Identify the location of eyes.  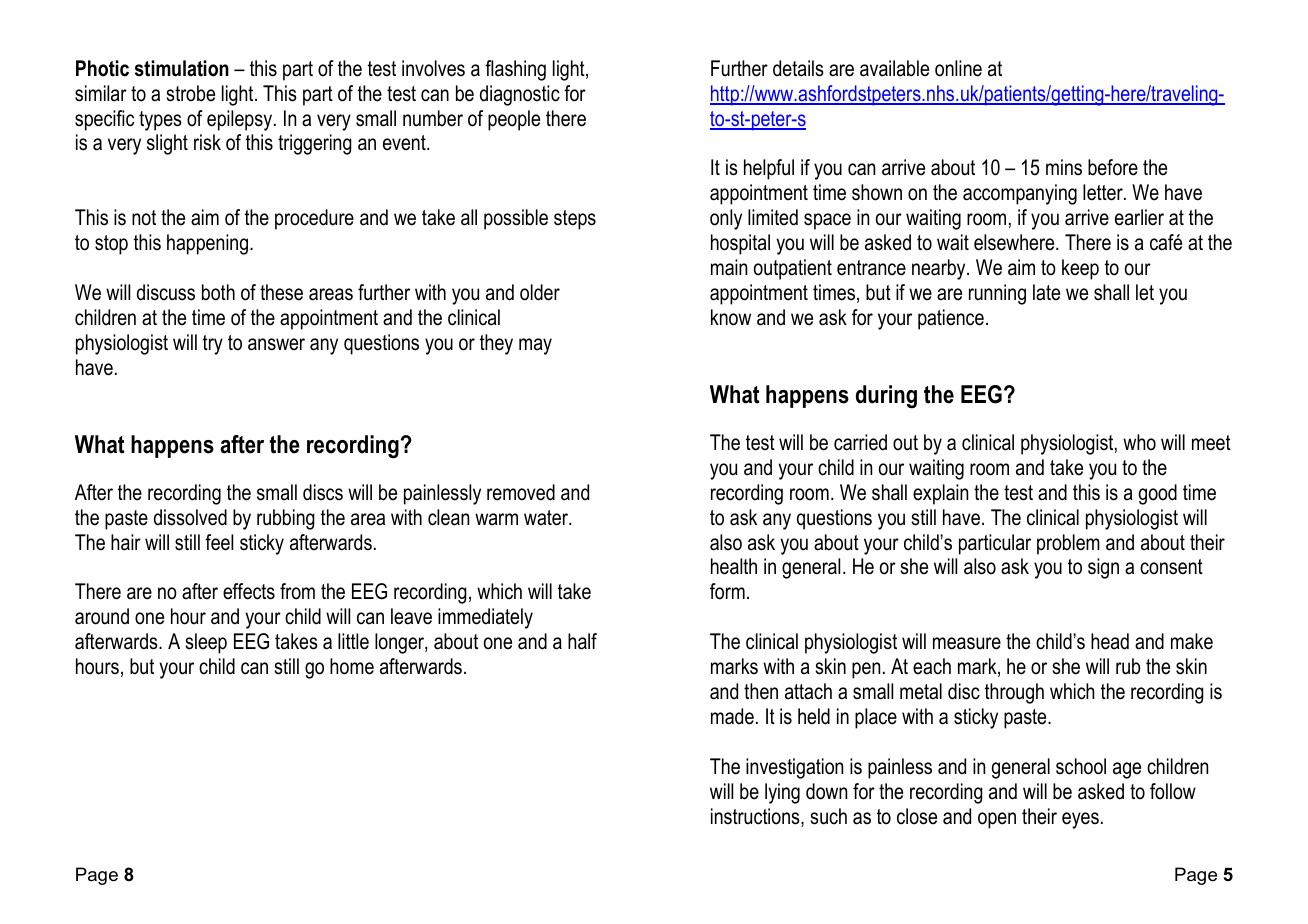
(1080, 820).
